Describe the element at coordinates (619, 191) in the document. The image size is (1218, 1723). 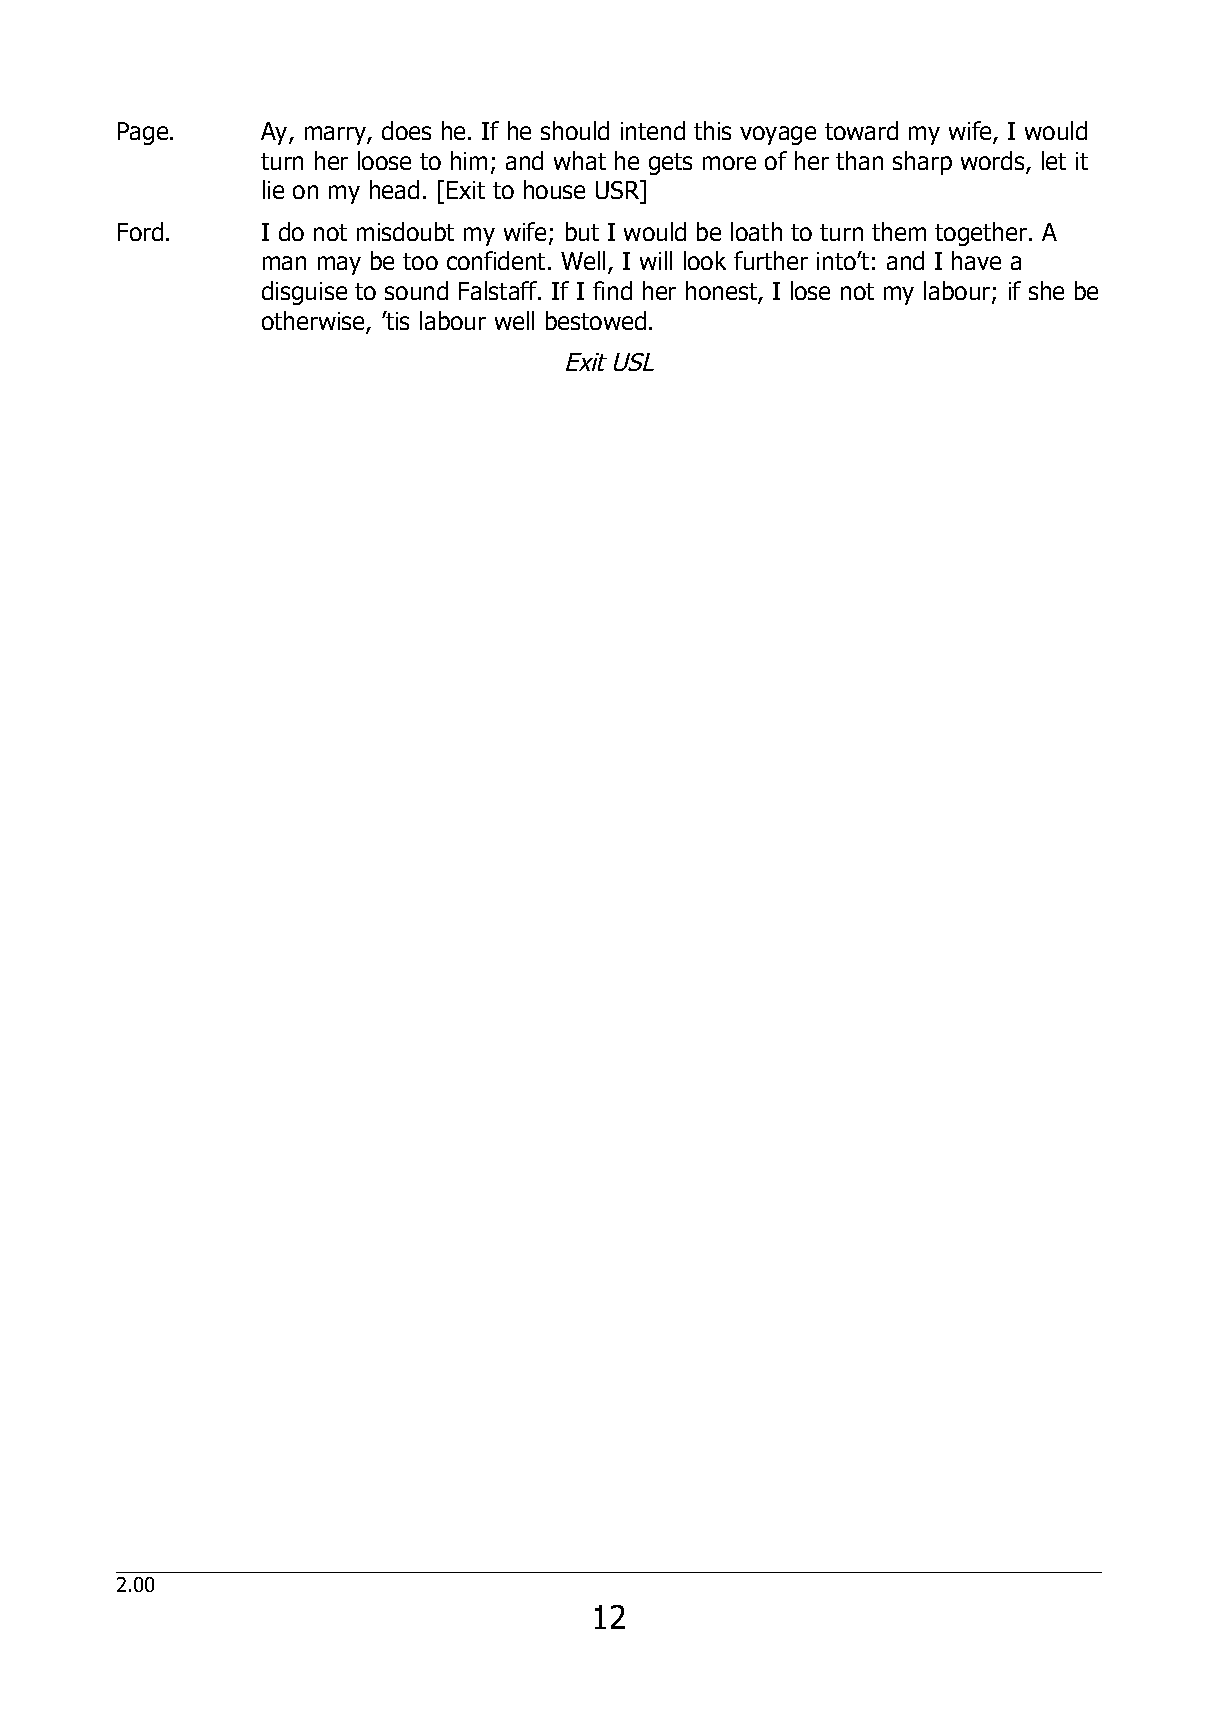
I see `USR` at that location.
